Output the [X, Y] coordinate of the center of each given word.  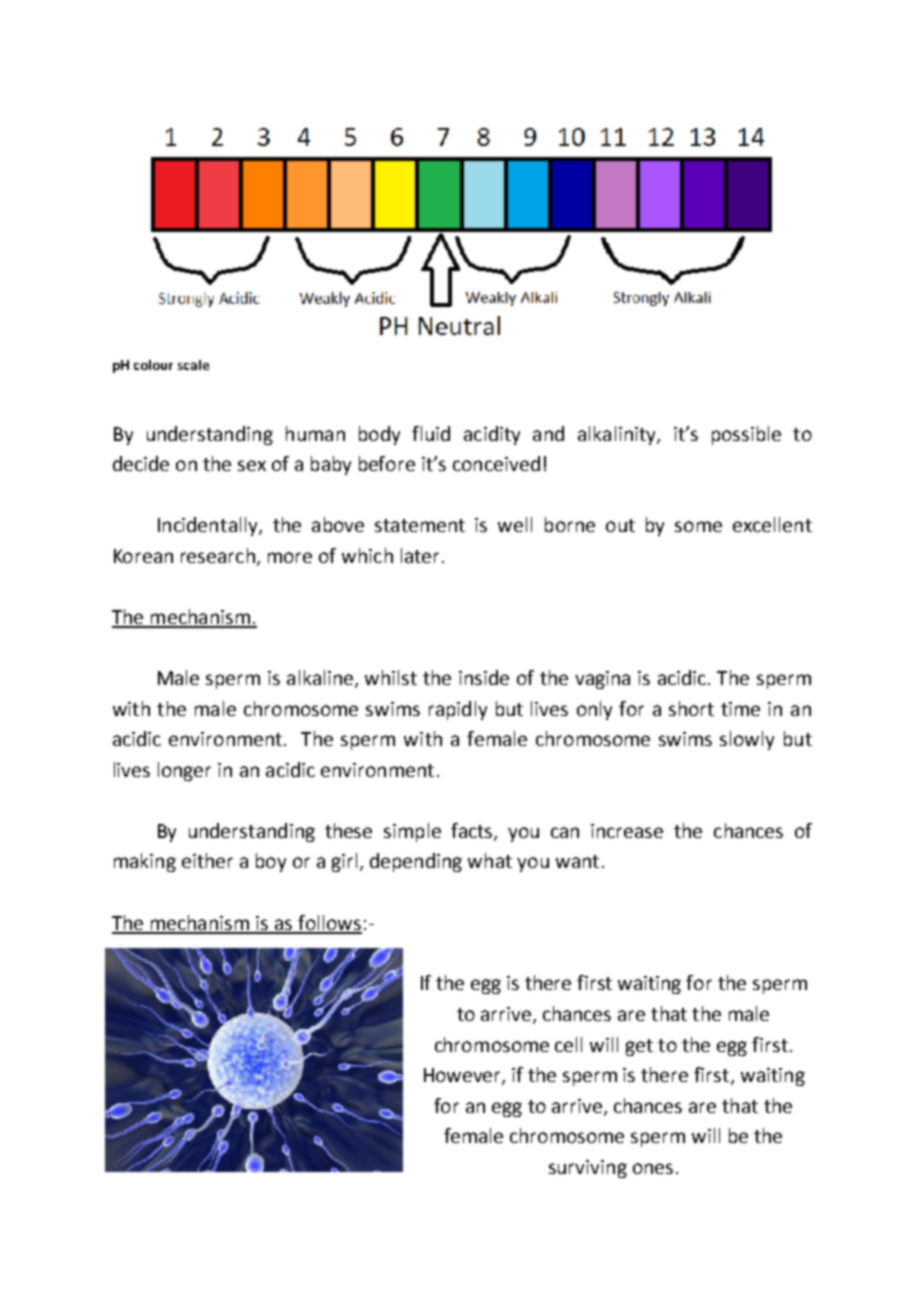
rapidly [458, 710]
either [207, 860]
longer [184, 771]
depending [416, 862]
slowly [747, 740]
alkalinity [618, 435]
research [218, 555]
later [420, 555]
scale [193, 365]
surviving [588, 1169]
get [639, 1047]
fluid [431, 433]
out [620, 525]
